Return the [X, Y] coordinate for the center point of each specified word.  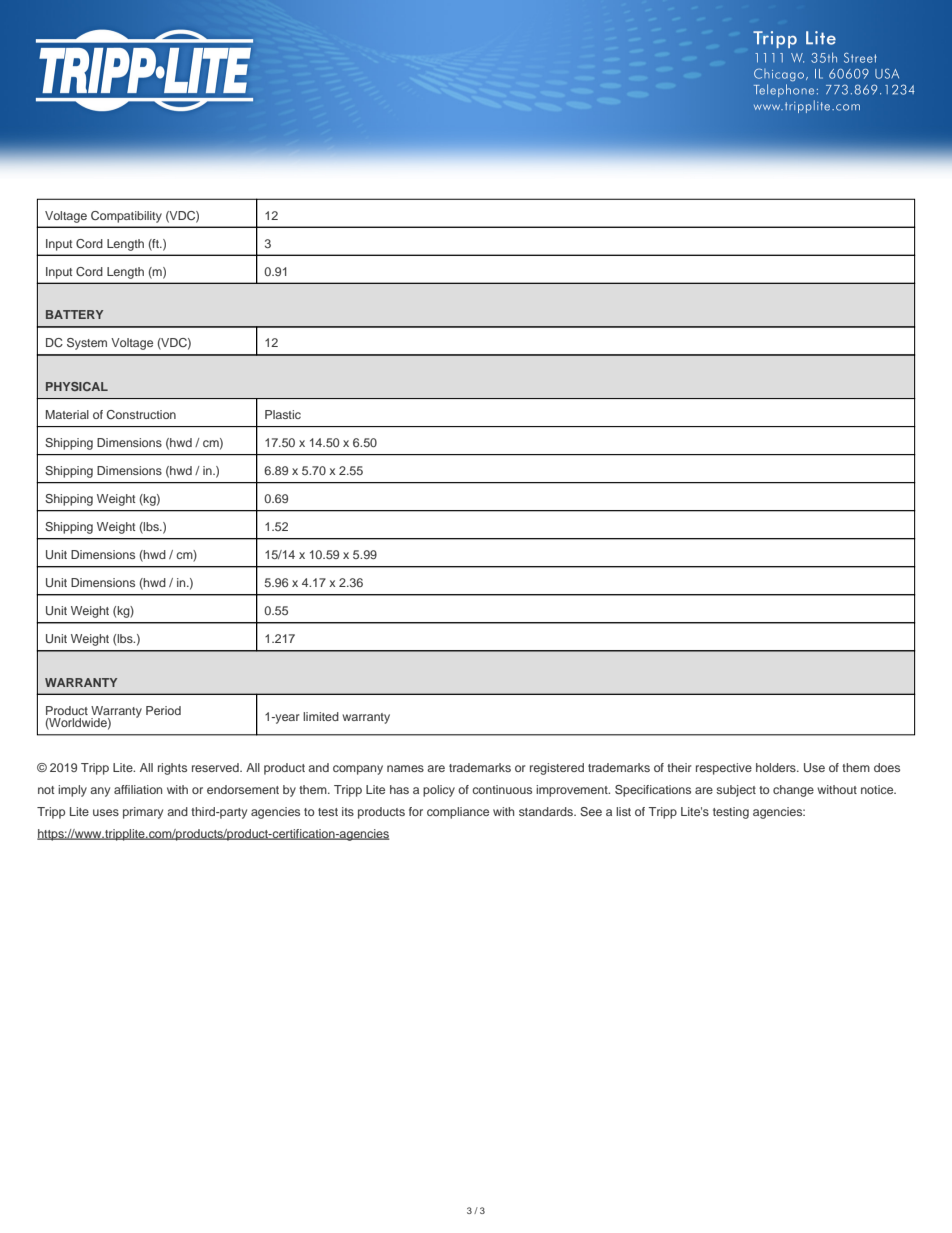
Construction [141, 414]
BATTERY [74, 314]
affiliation [138, 789]
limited [321, 716]
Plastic [283, 414]
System [87, 344]
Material [67, 414]
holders [777, 767]
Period [163, 710]
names [405, 768]
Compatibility [126, 217]
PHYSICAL [77, 386]
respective [724, 769]
